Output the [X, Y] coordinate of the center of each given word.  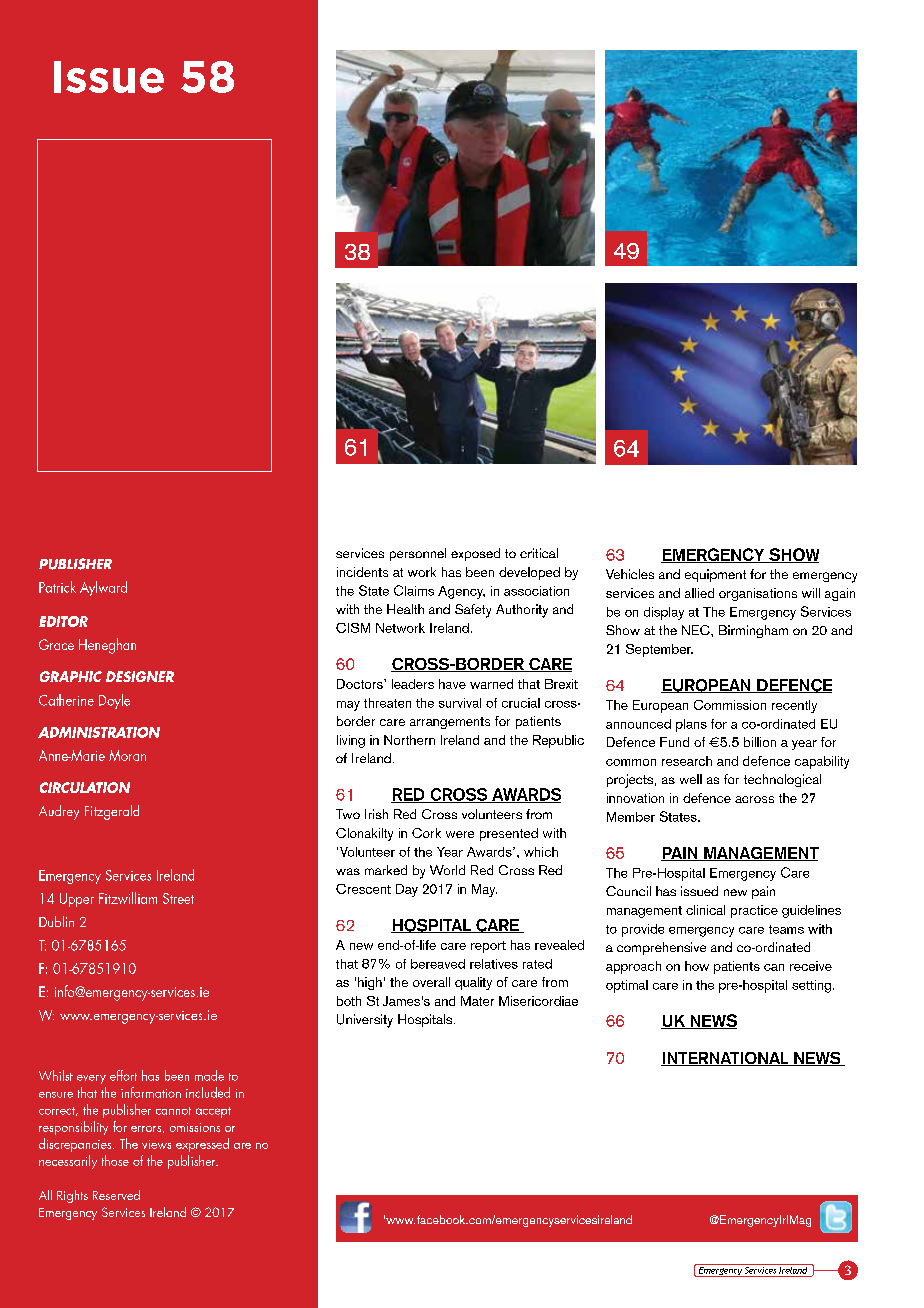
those [115, 1160]
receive [811, 966]
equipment [715, 575]
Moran [127, 755]
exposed [475, 554]
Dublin [56, 921]
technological [782, 780]
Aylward [103, 588]
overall [431, 982]
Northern [409, 740]
